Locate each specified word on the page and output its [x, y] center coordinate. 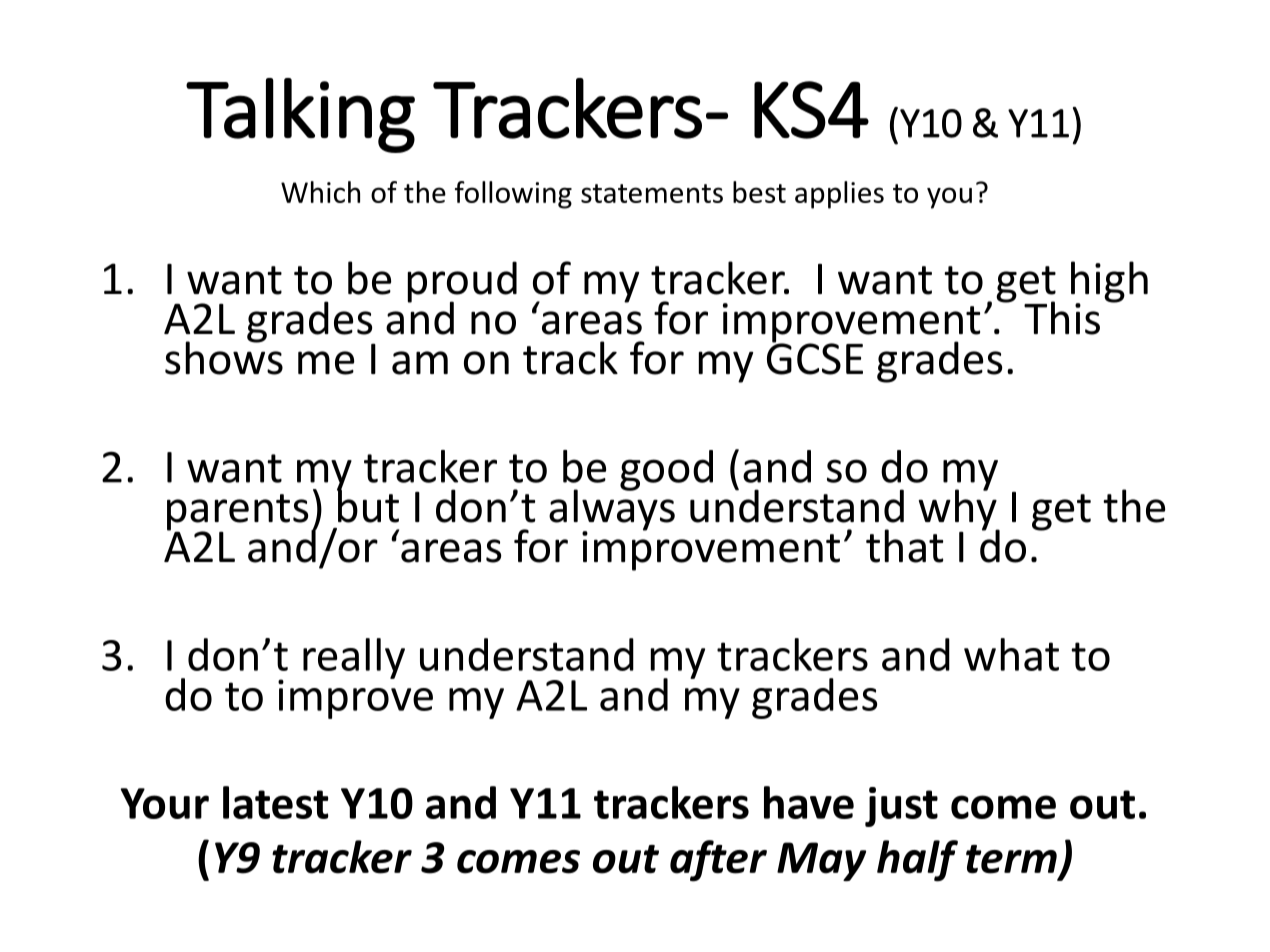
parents [237, 513]
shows [224, 357]
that [904, 546]
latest [275, 802]
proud [462, 283]
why [958, 510]
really [354, 658]
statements [652, 193]
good [666, 470]
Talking [300, 115]
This [1062, 318]
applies [839, 195]
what [1011, 654]
